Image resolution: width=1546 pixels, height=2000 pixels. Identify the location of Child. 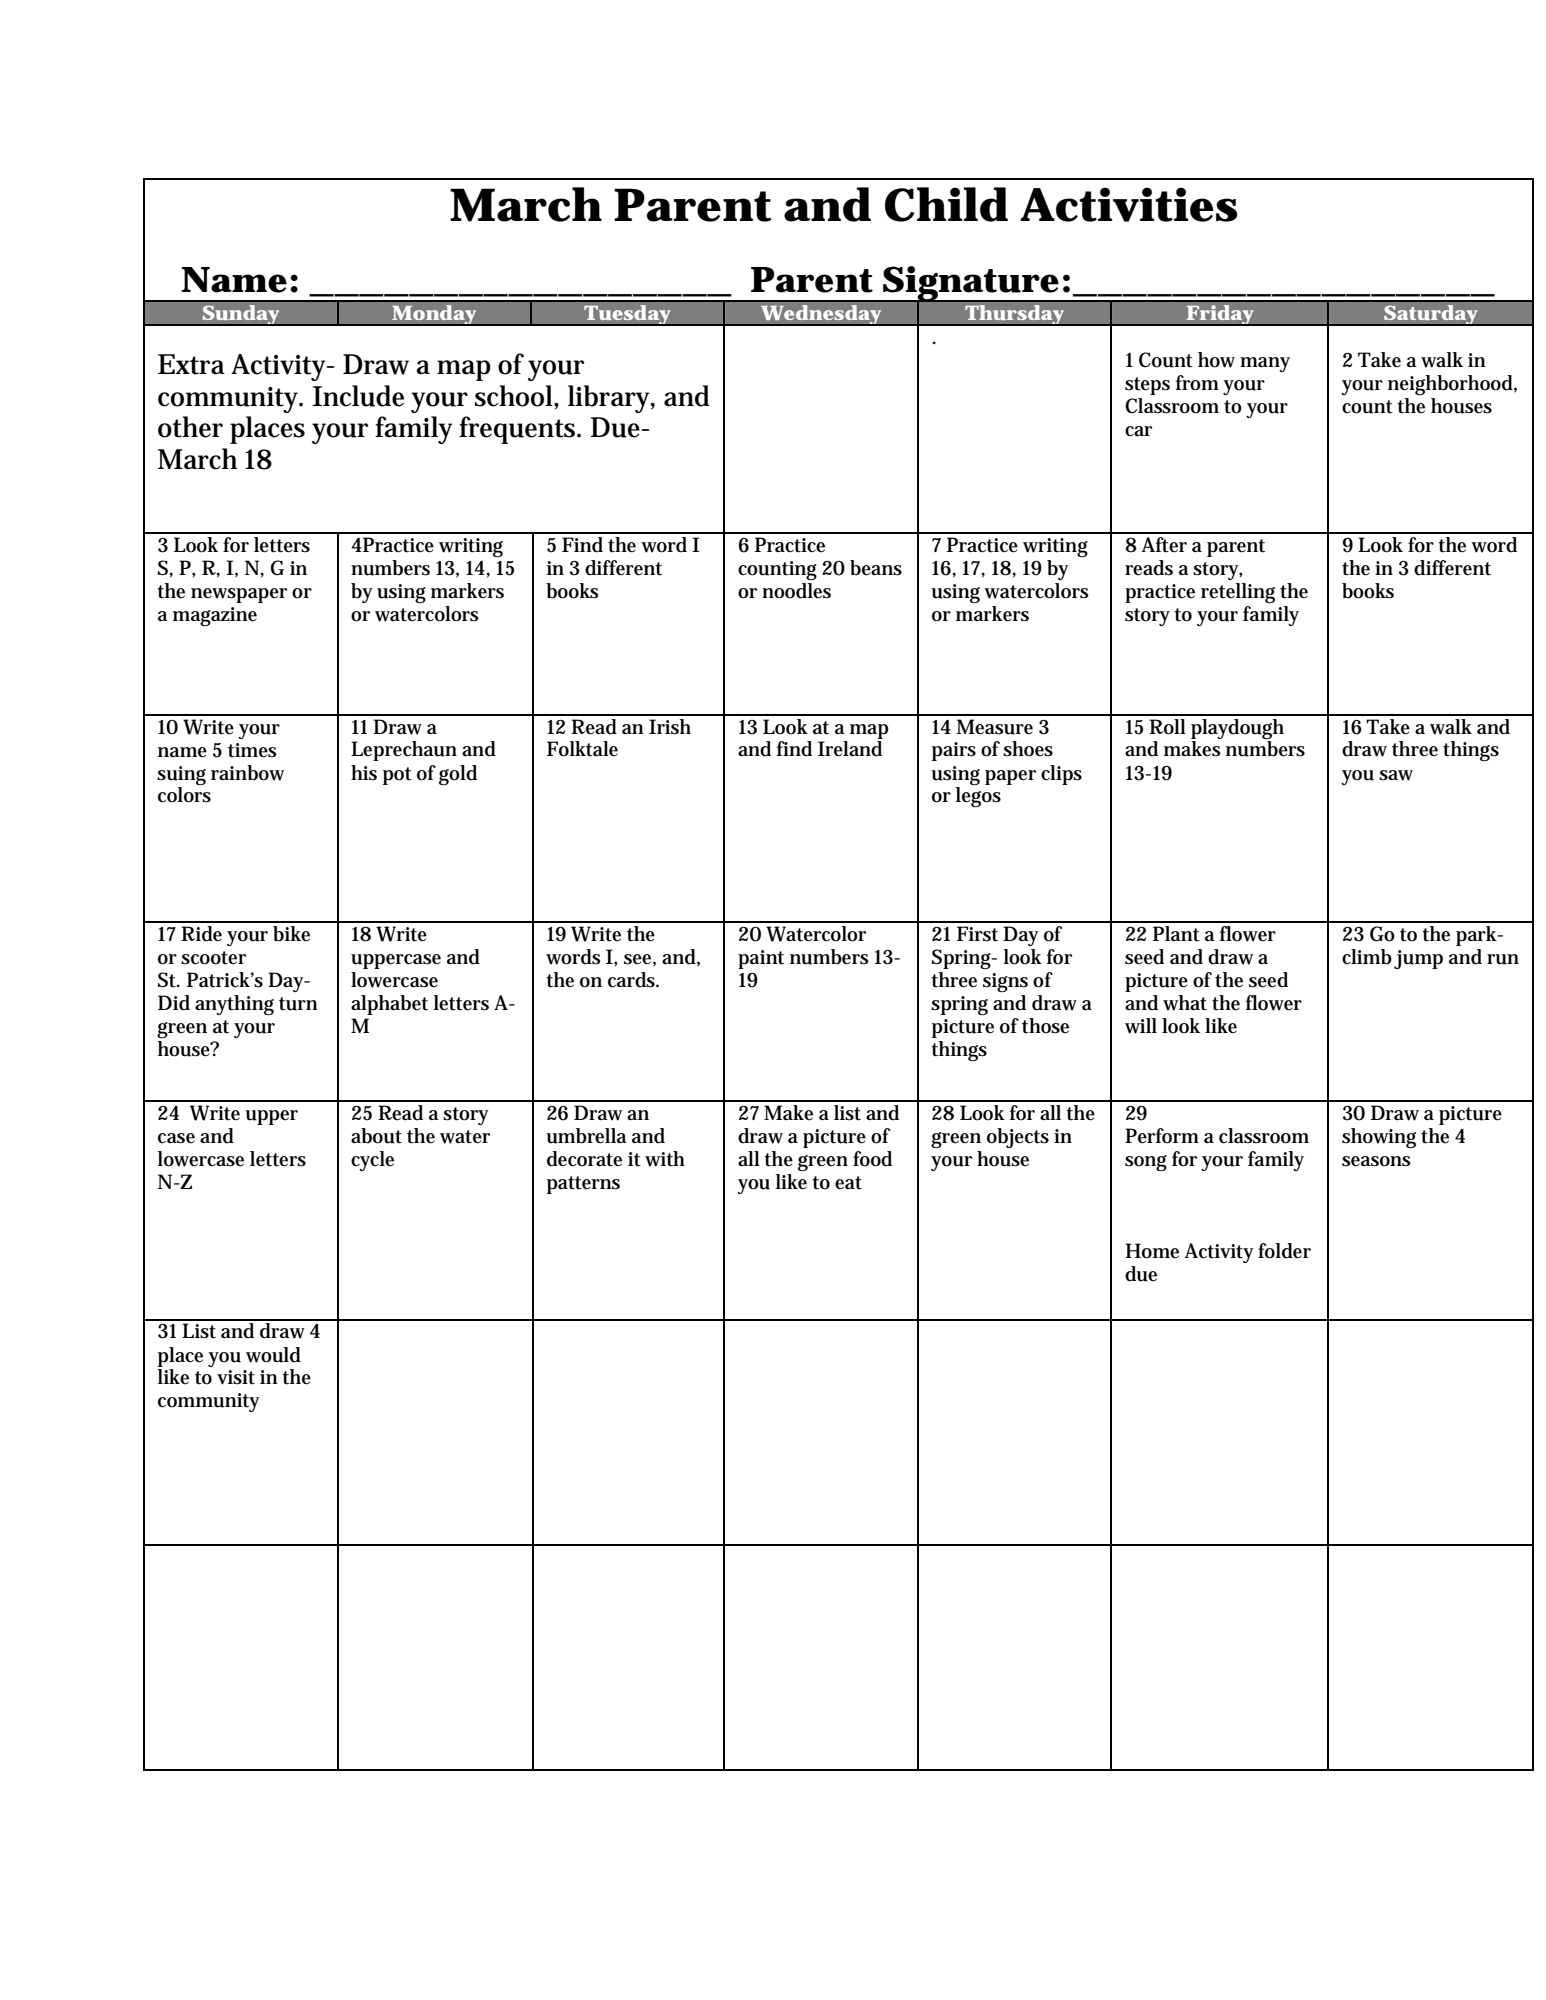
(946, 204).
